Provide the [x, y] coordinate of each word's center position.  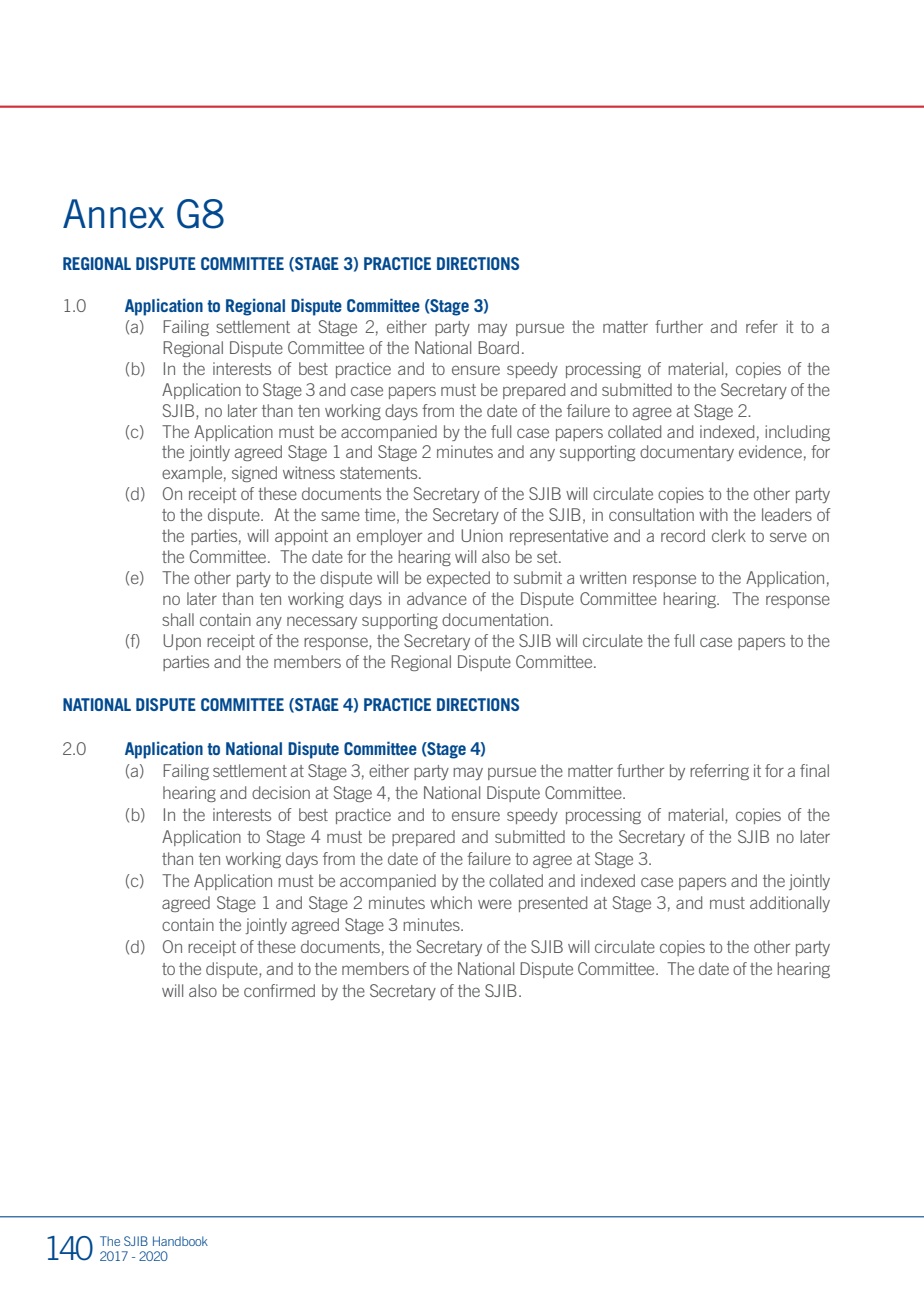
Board [498, 347]
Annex [113, 214]
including [797, 433]
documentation [496, 619]
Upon [182, 642]
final [814, 770]
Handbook [180, 1241]
